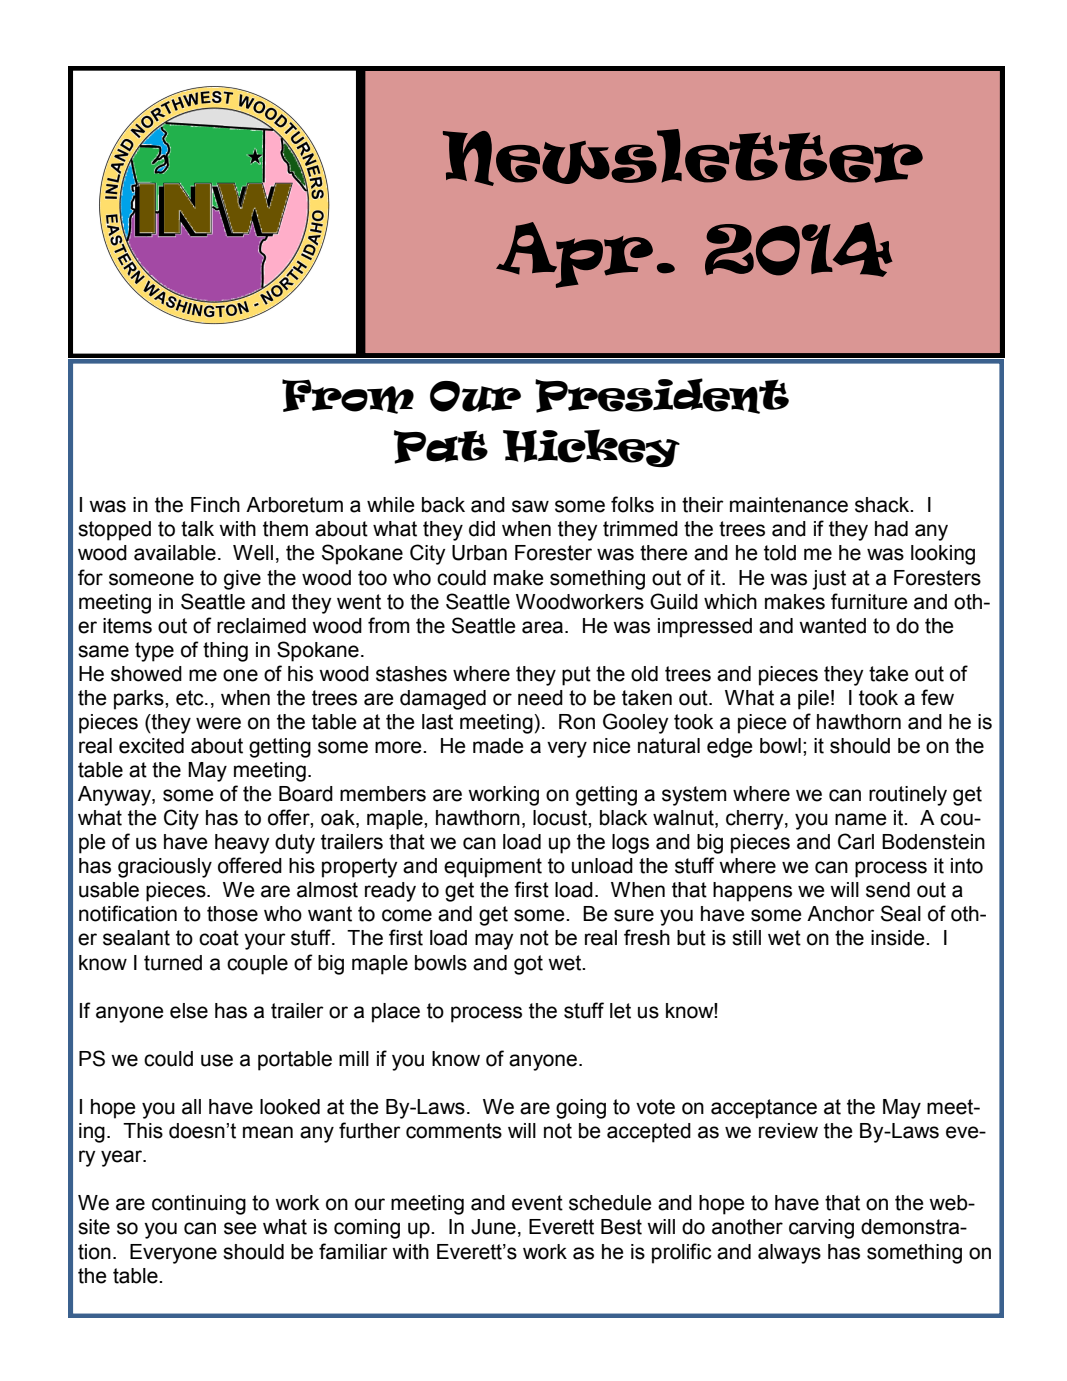 This screenshot has height=1381, width=1067. What do you see at coordinates (899, 938) in the screenshot?
I see `inside` at bounding box center [899, 938].
